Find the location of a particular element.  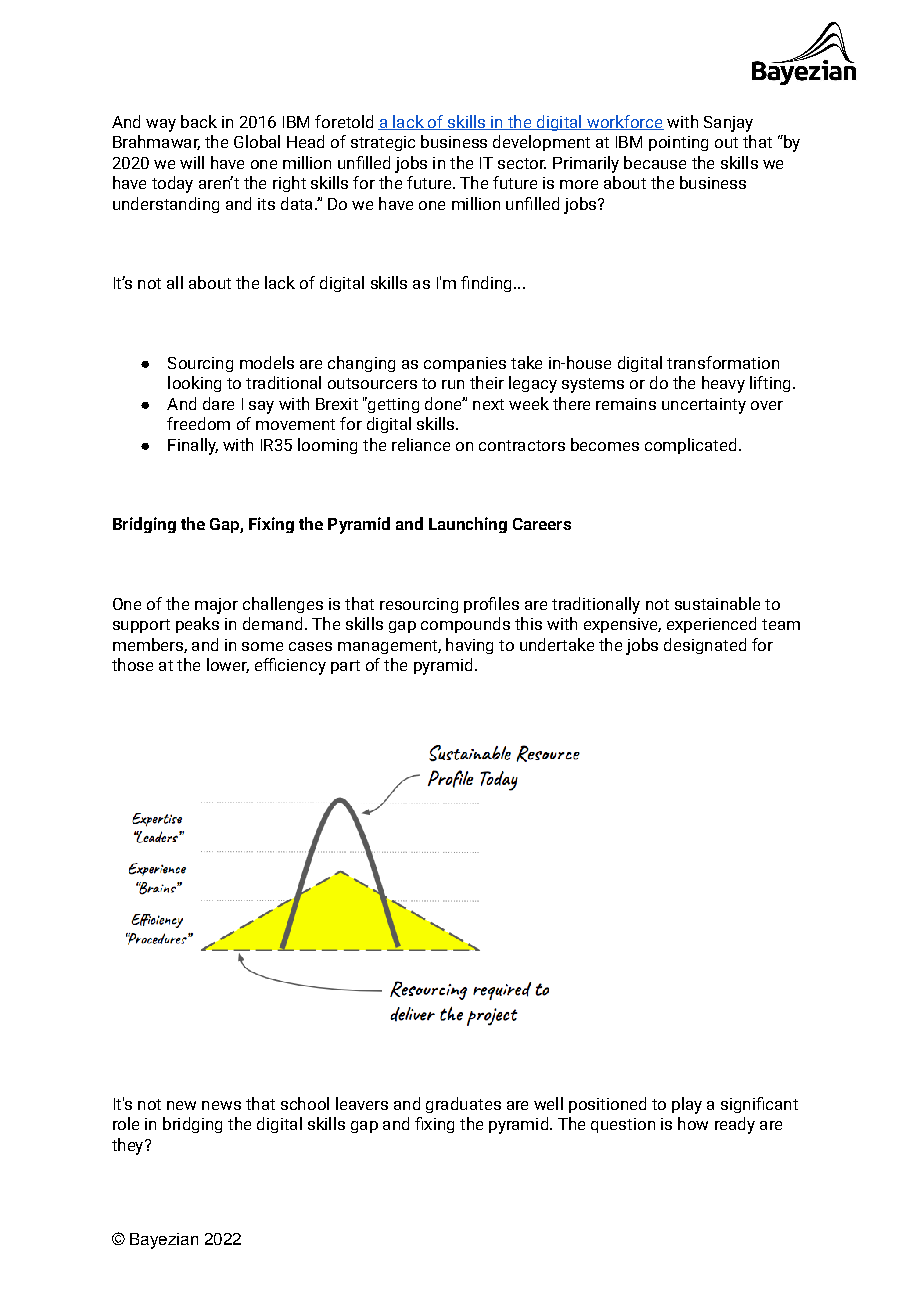

compounds is located at coordinates (465, 625).
